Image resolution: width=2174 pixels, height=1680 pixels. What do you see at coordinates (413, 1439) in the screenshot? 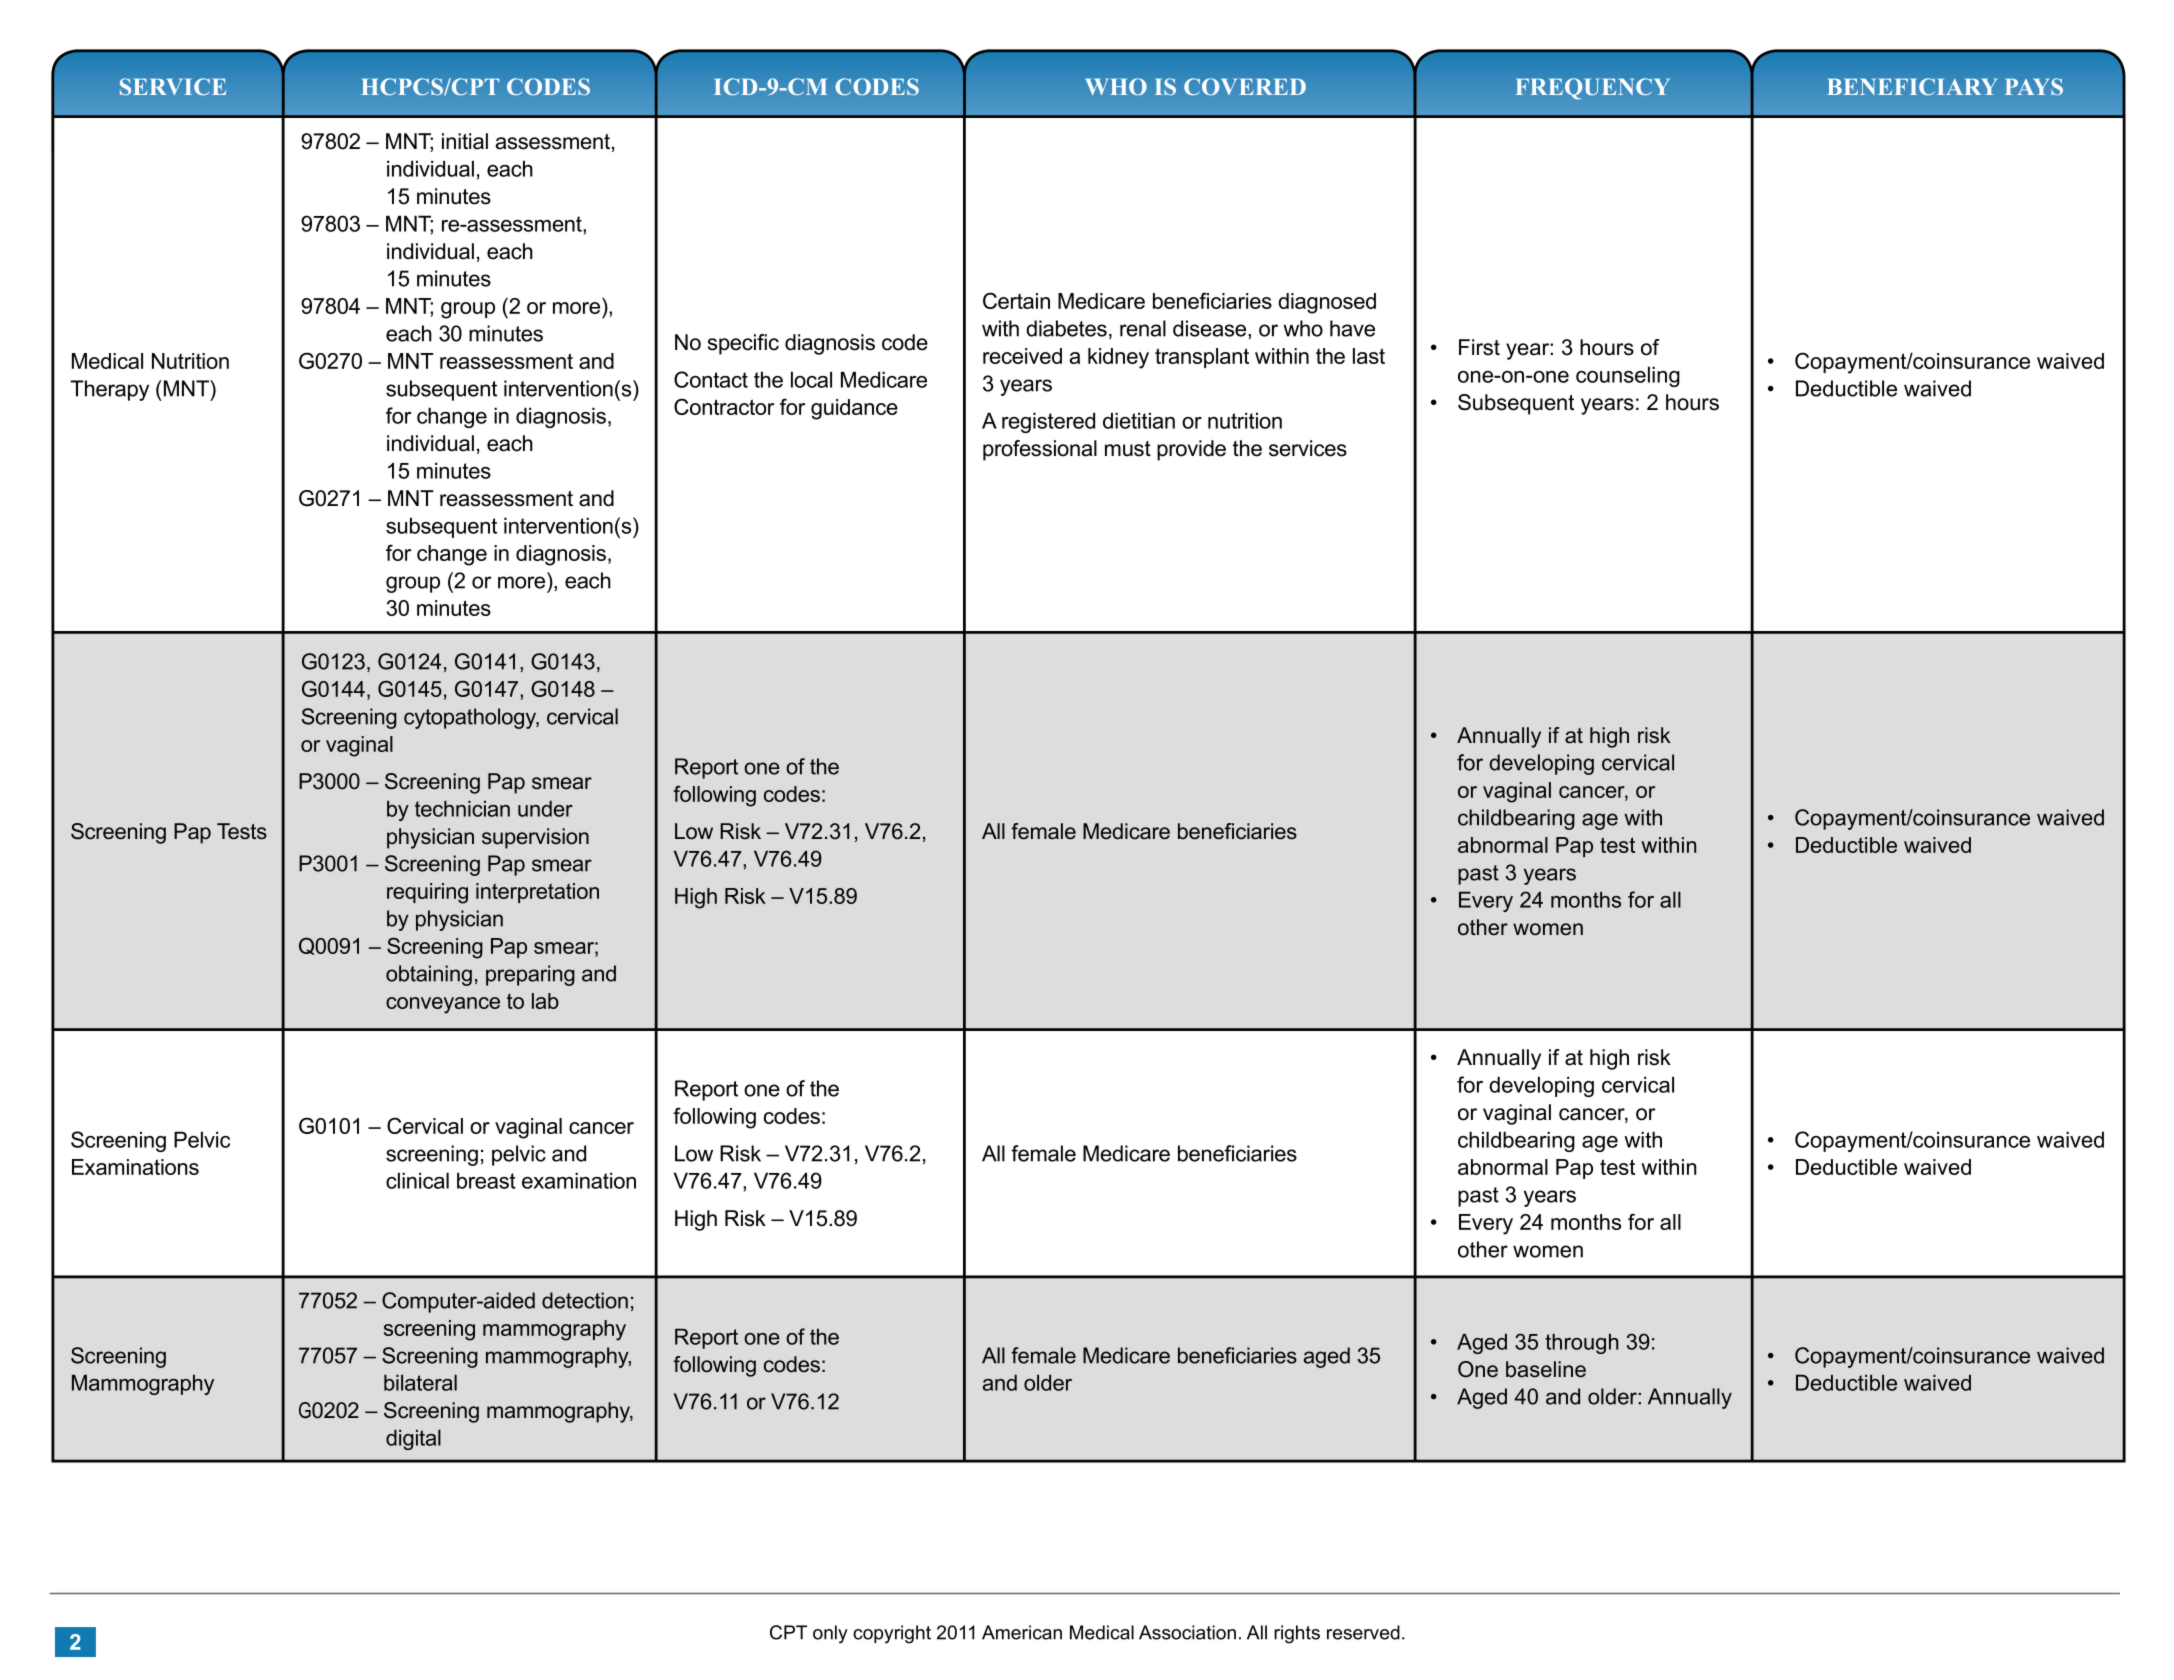
I see `digital` at bounding box center [413, 1439].
